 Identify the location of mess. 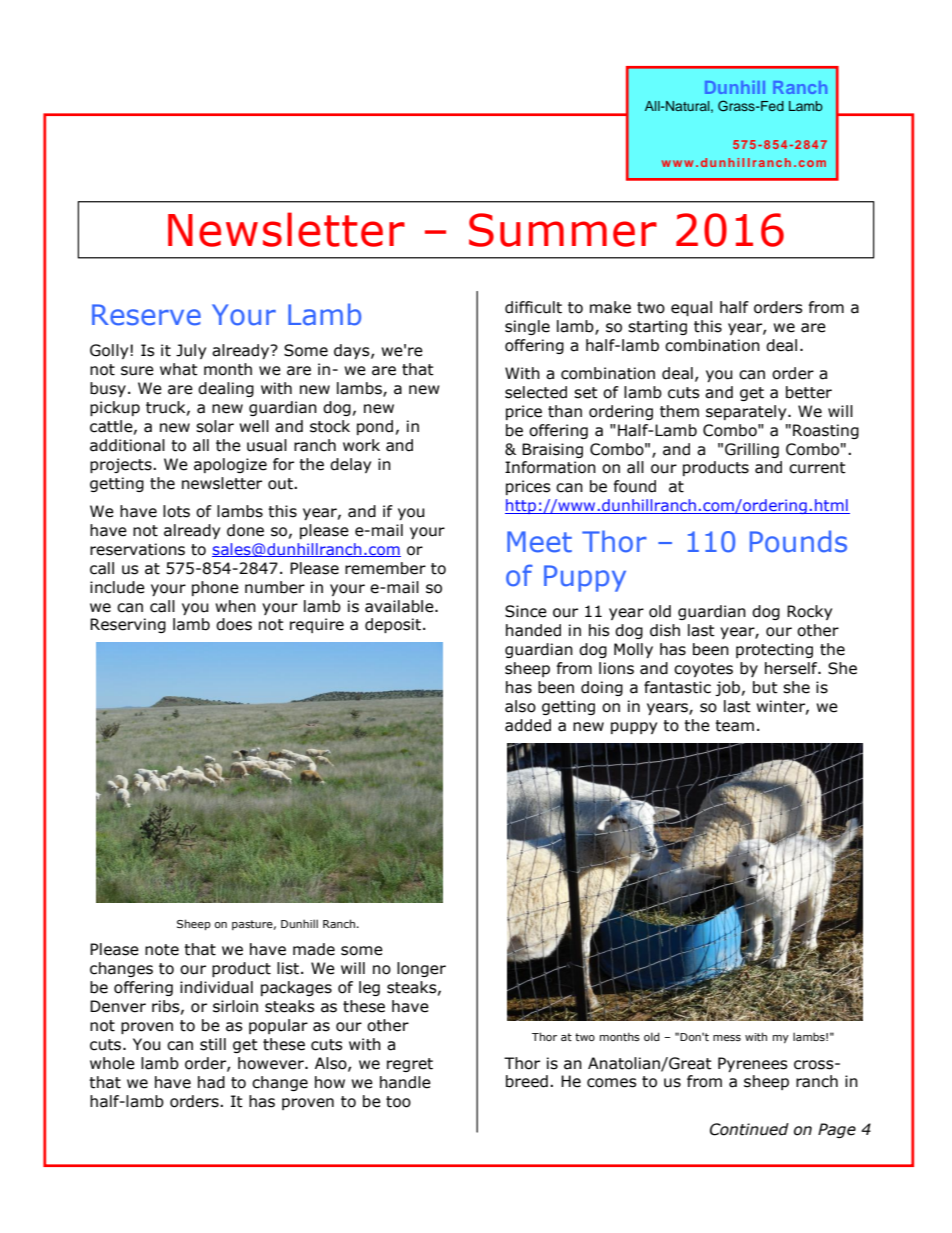
(727, 1038).
